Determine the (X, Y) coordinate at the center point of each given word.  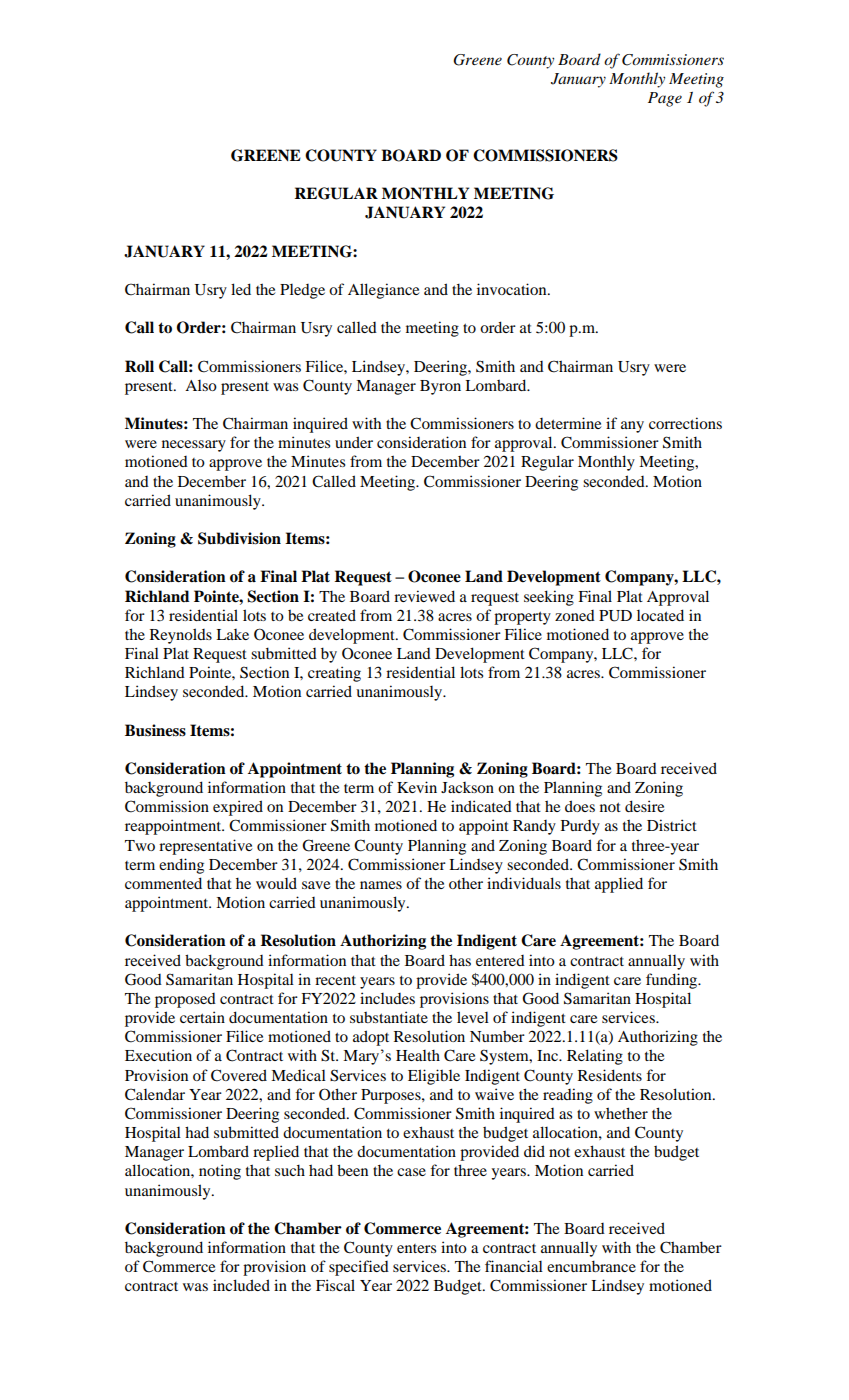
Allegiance (383, 291)
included (241, 1285)
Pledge (302, 291)
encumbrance (591, 1266)
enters (416, 1248)
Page (665, 99)
